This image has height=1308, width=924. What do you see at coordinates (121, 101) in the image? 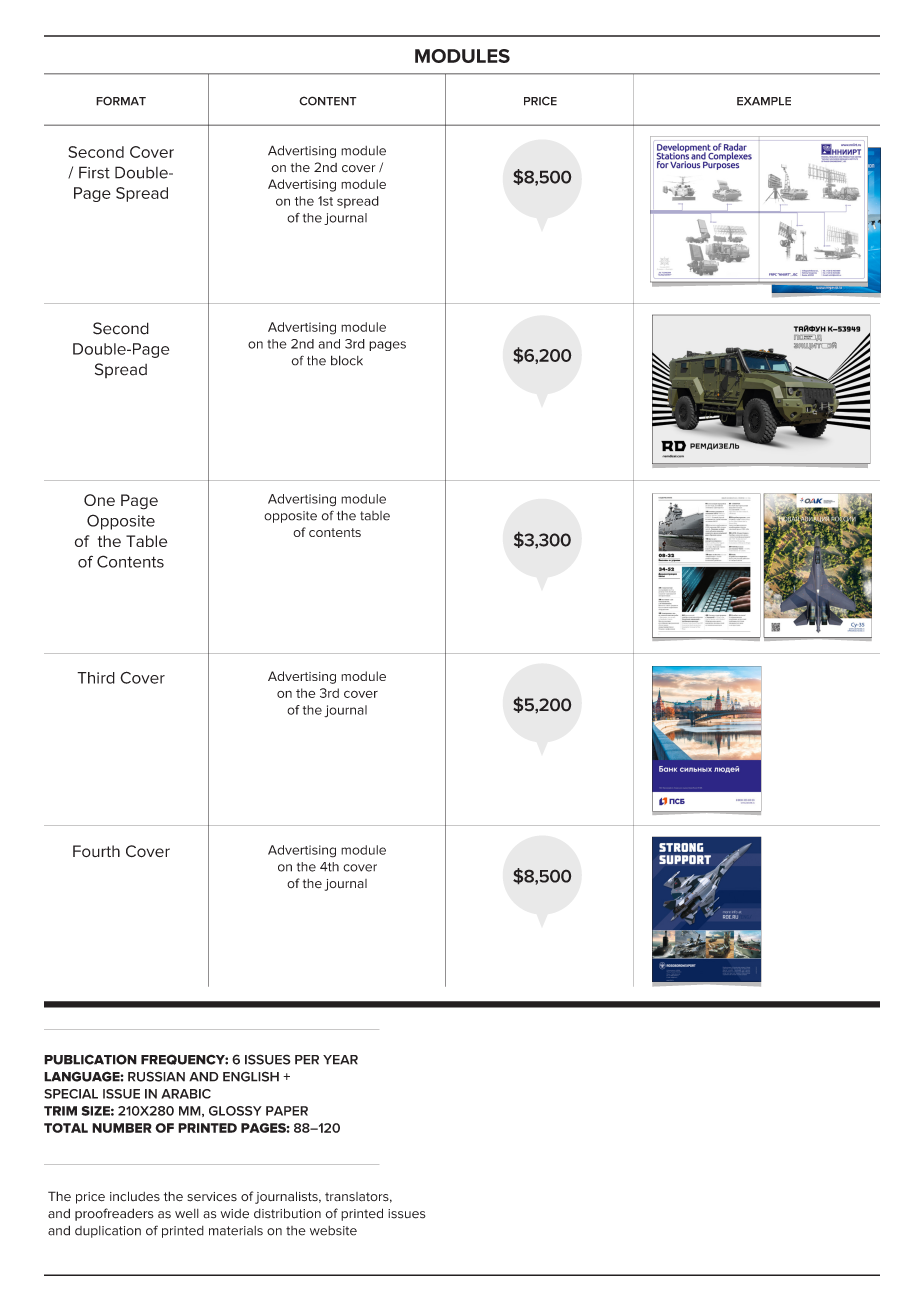
I see `FORMAT` at bounding box center [121, 101].
